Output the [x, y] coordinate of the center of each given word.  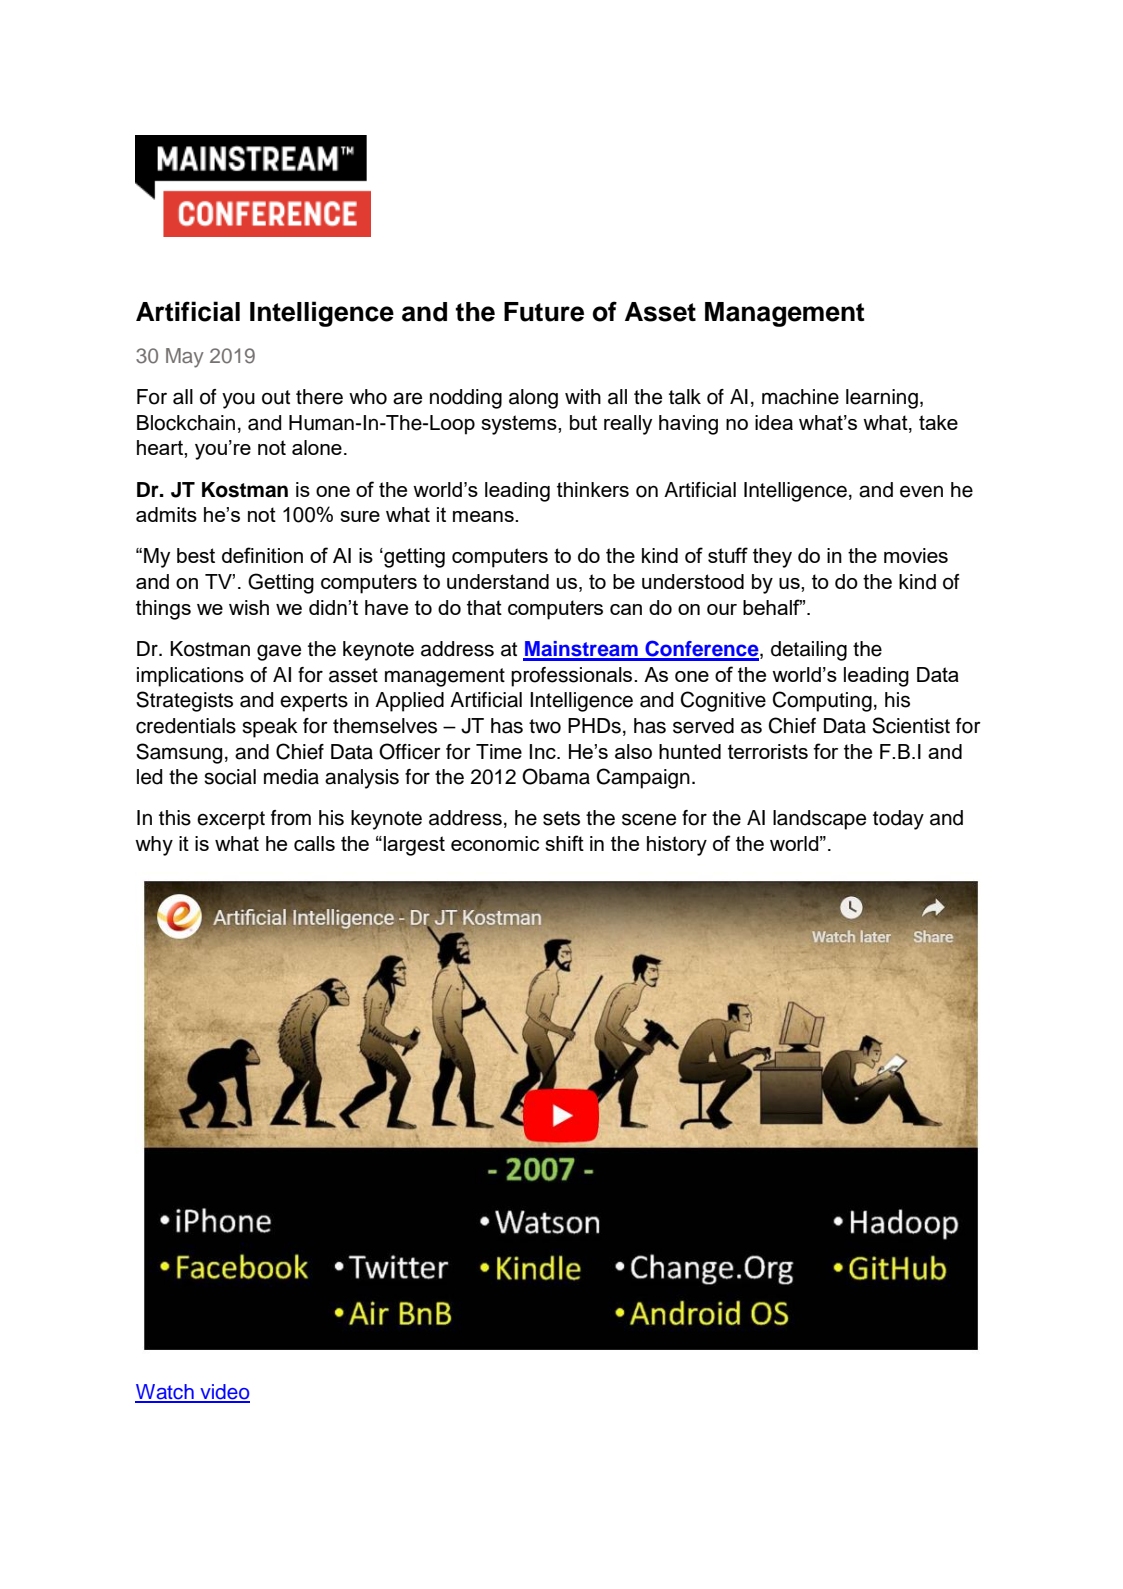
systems [520, 425]
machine [800, 397]
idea [774, 422]
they [772, 558]
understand [498, 581]
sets [561, 818]
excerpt [231, 820]
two [545, 726]
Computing [822, 701]
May [185, 358]
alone [317, 447]
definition [262, 555]
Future [544, 312]
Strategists [184, 701]
